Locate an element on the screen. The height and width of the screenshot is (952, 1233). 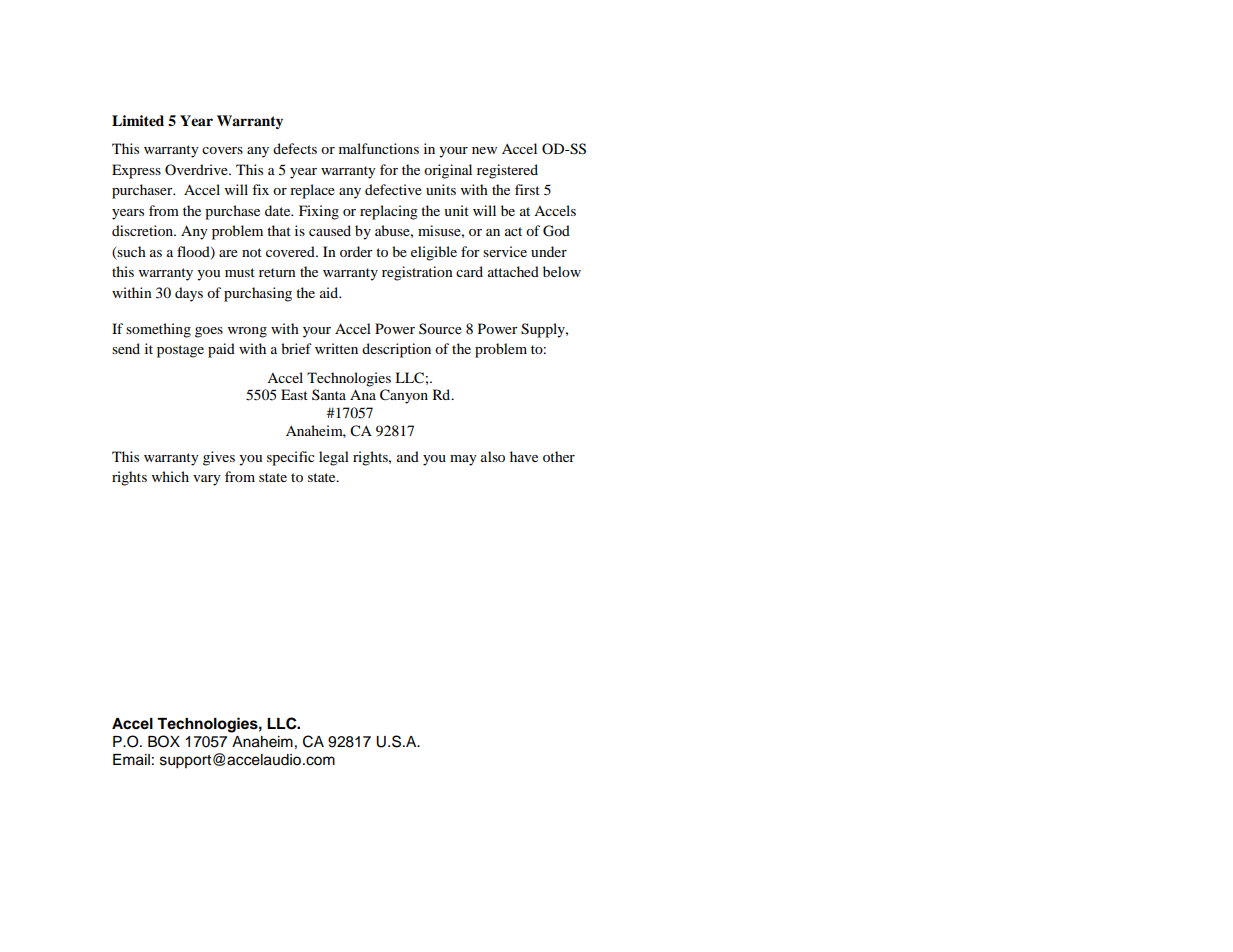
have is located at coordinates (524, 456).
